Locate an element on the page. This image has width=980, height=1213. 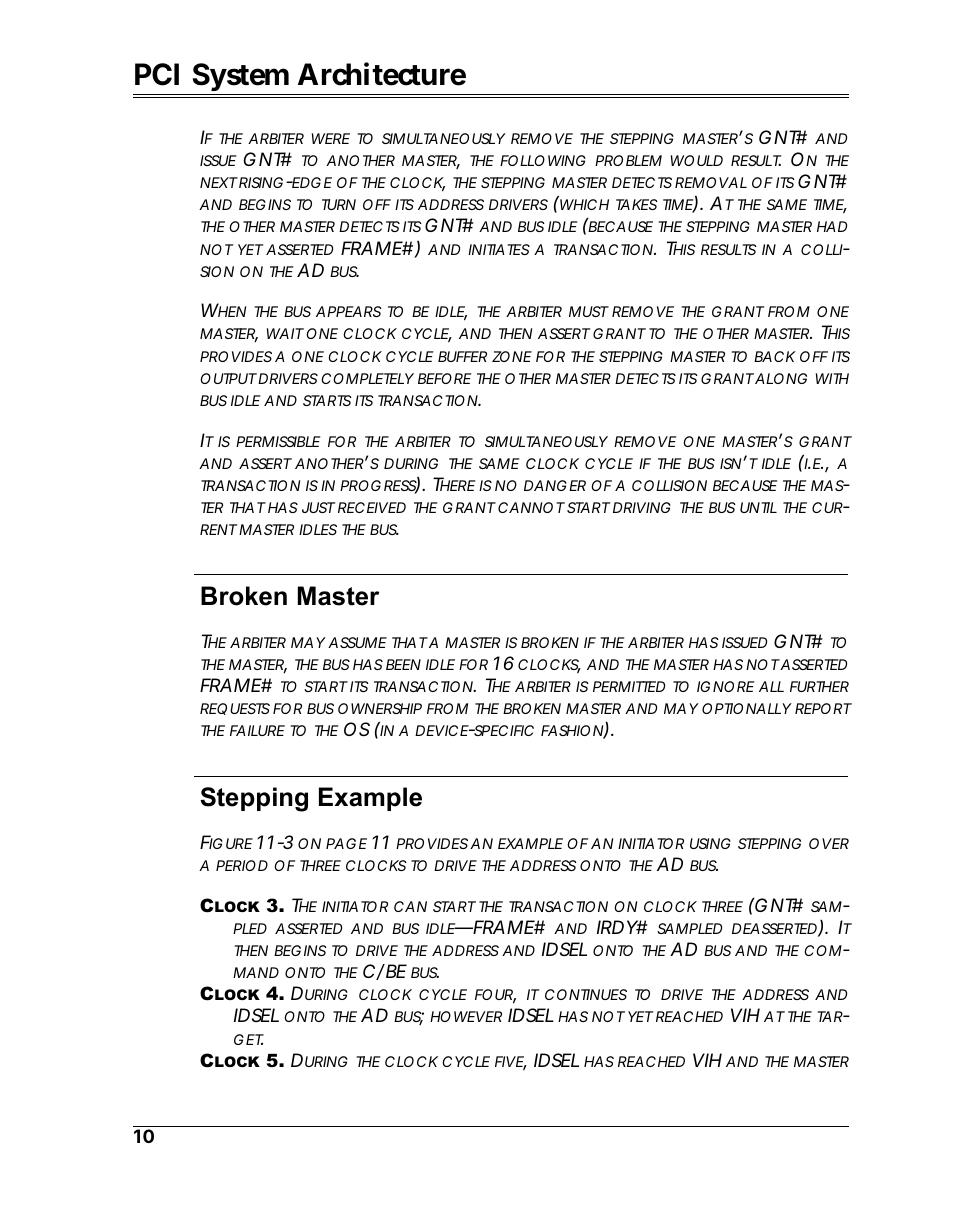
REQUESTS is located at coordinates (235, 709).
